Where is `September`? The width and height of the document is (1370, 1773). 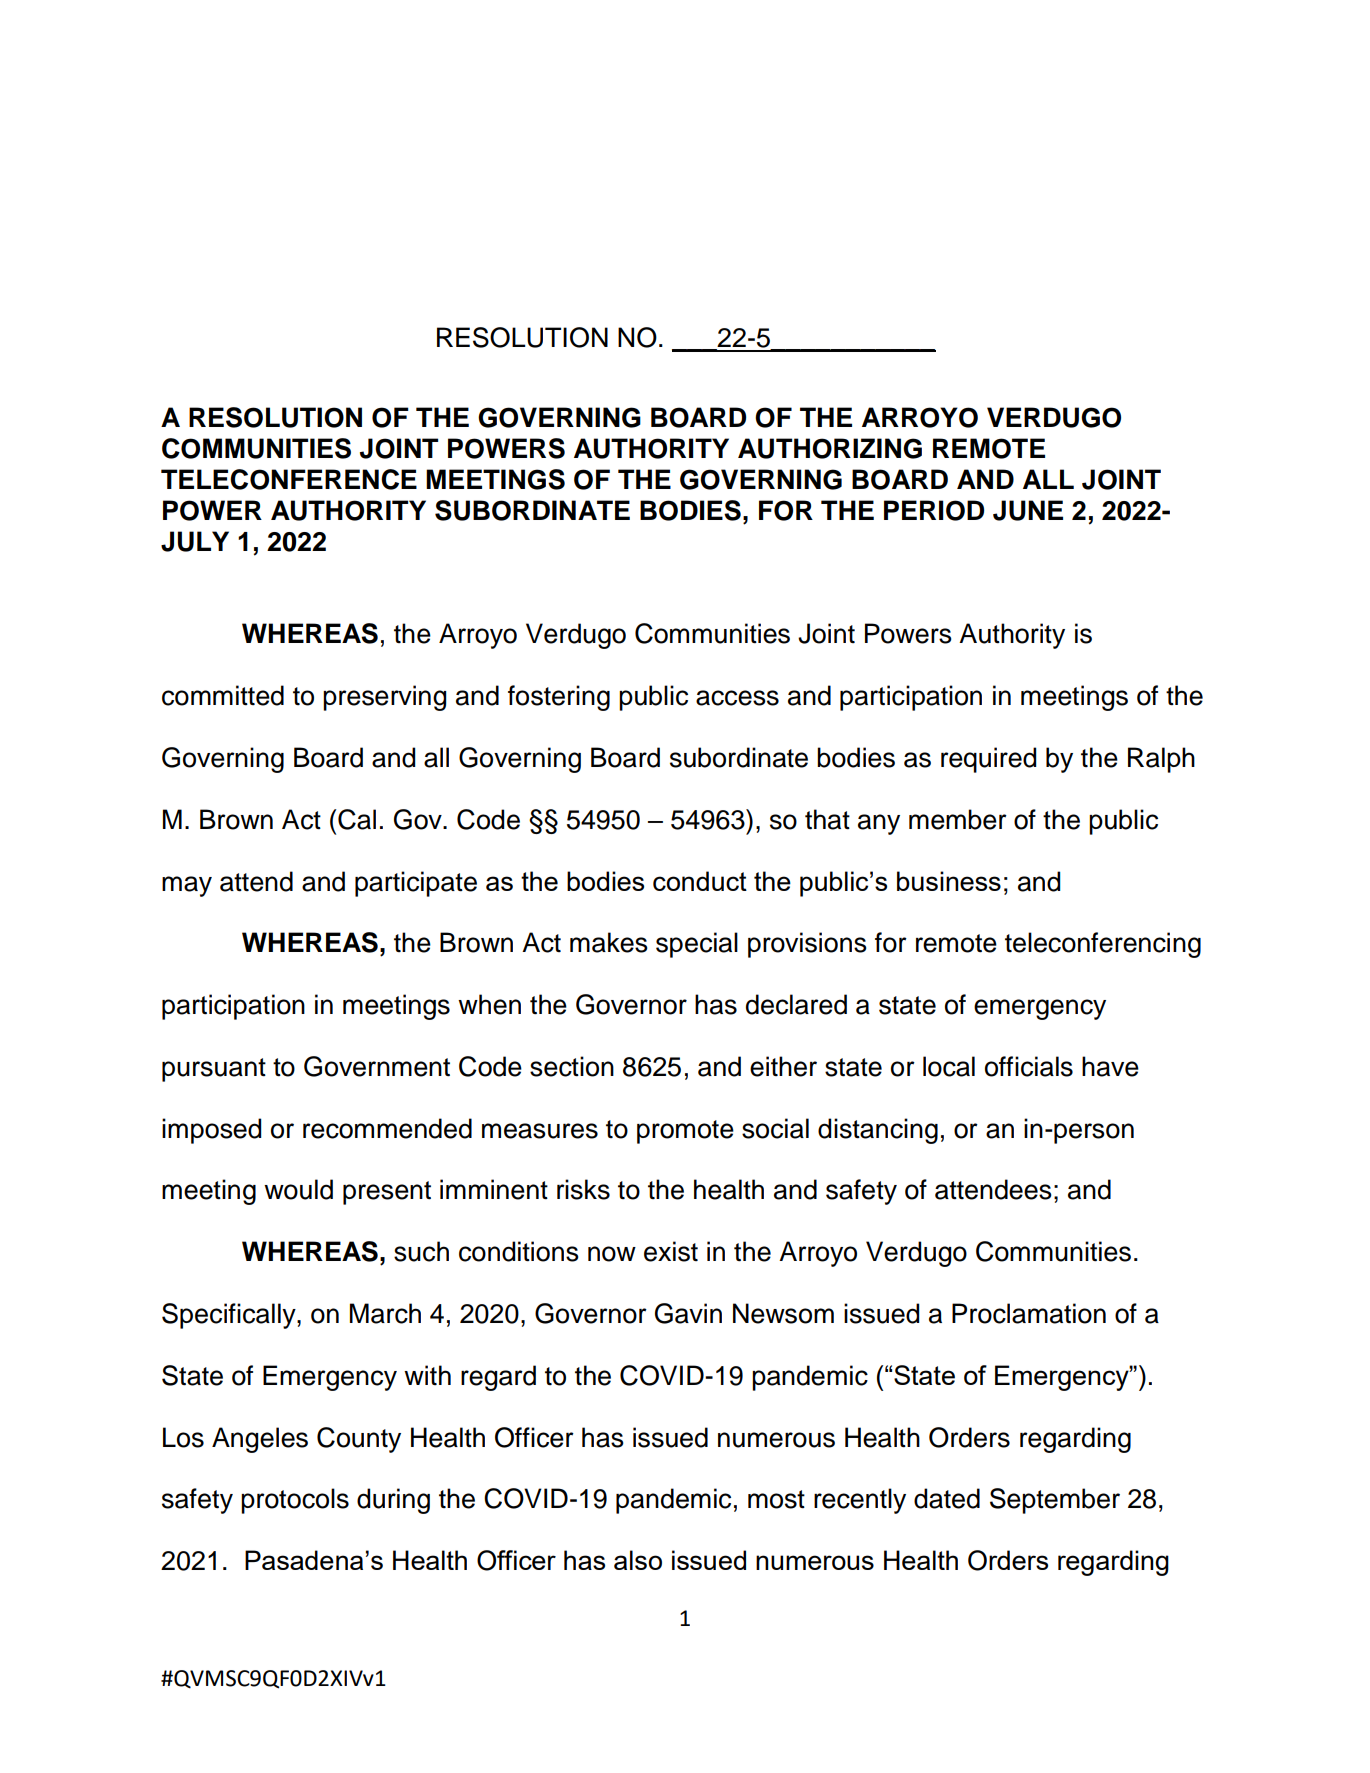
September is located at coordinates (1055, 1501).
